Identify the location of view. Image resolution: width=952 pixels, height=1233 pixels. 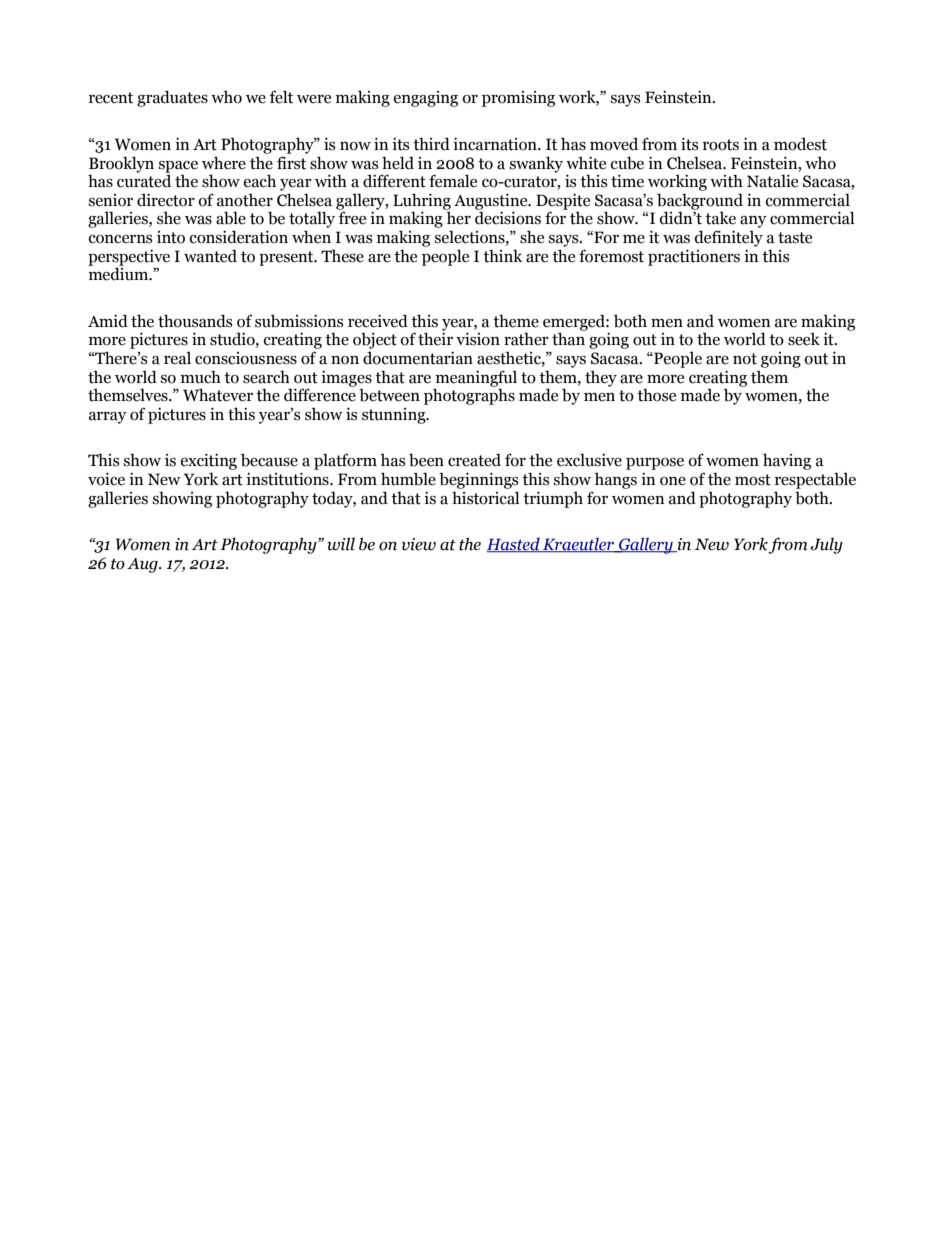
(419, 544).
